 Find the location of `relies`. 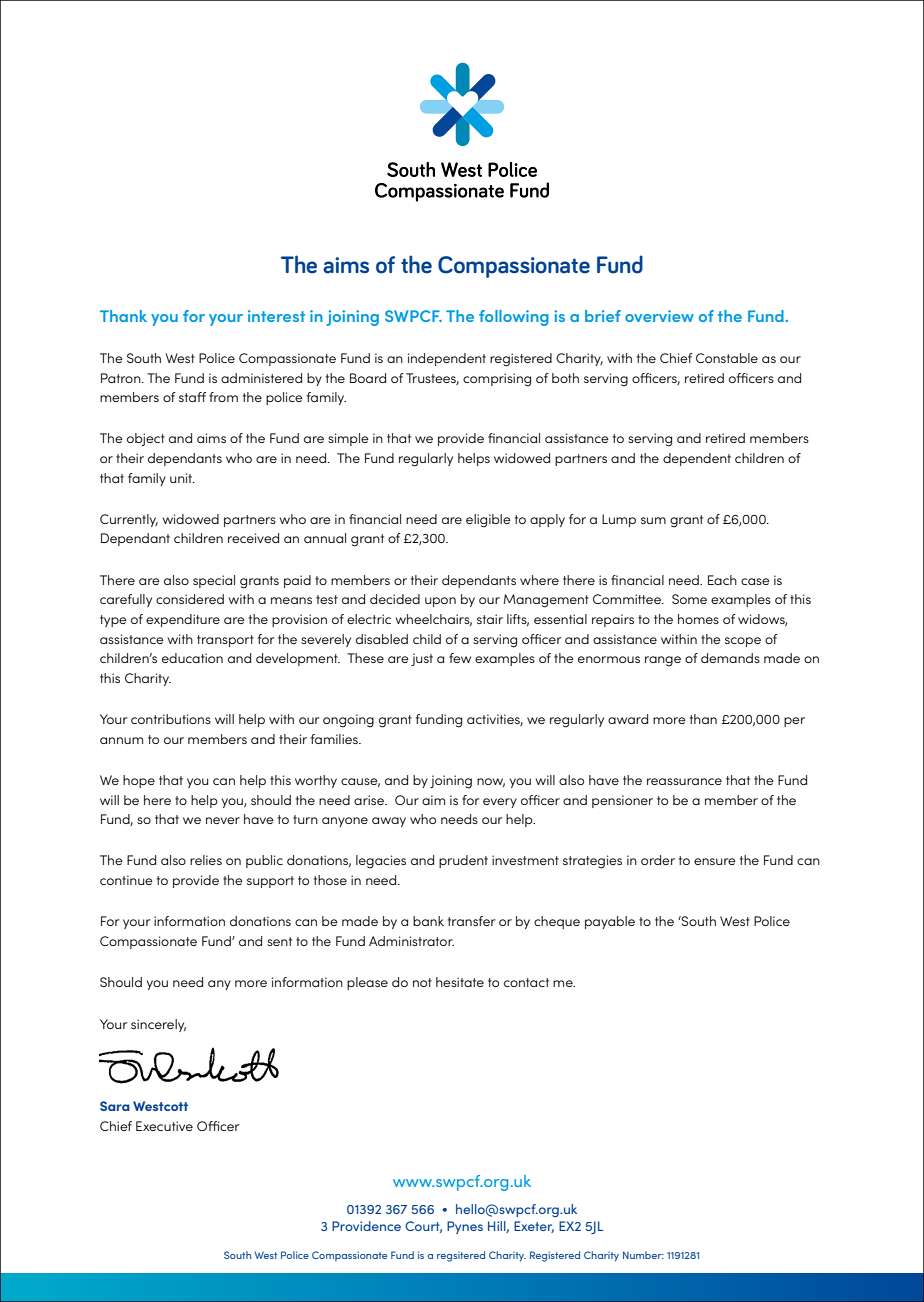

relies is located at coordinates (206, 860).
